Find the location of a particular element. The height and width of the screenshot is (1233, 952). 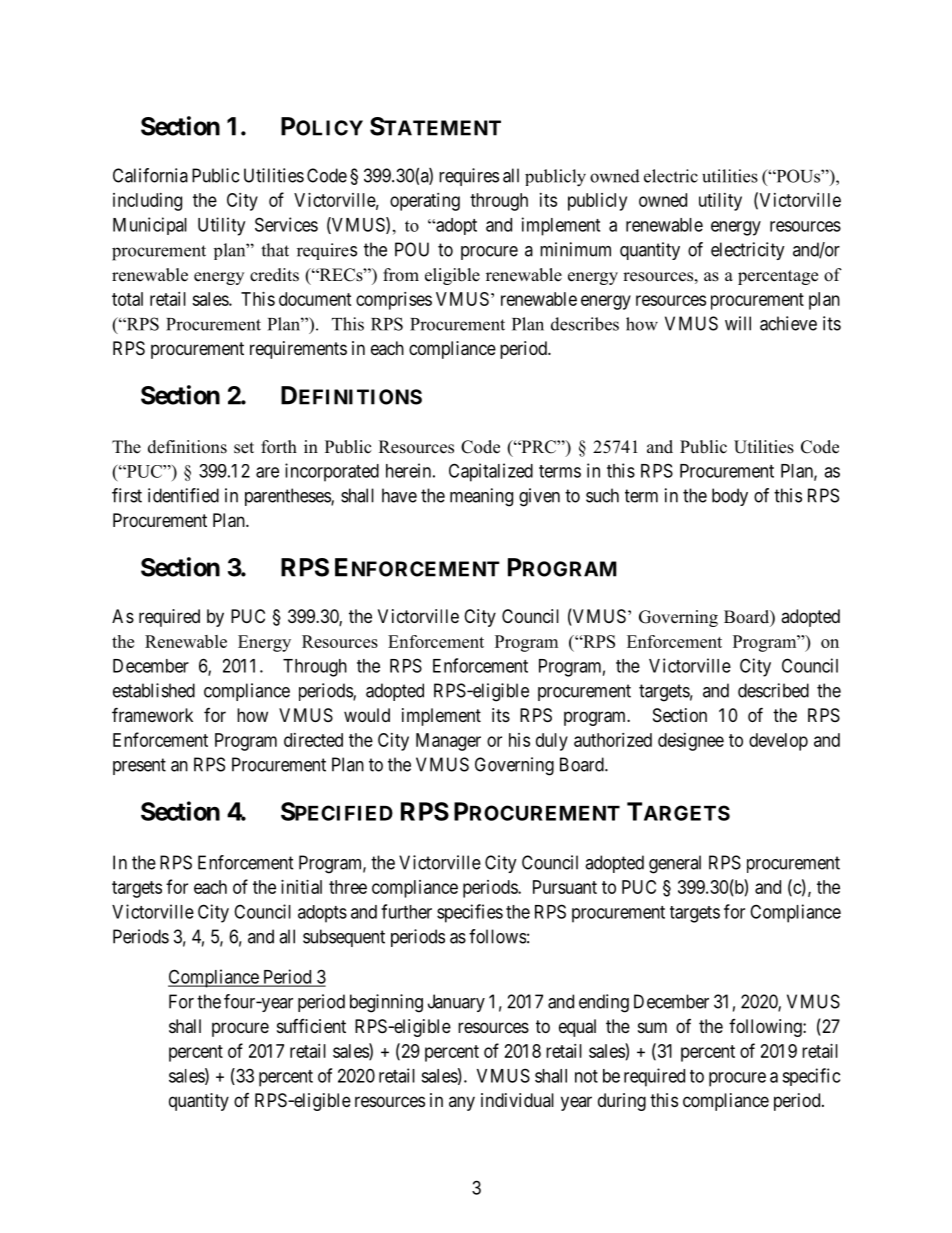

including is located at coordinates (147, 202).
